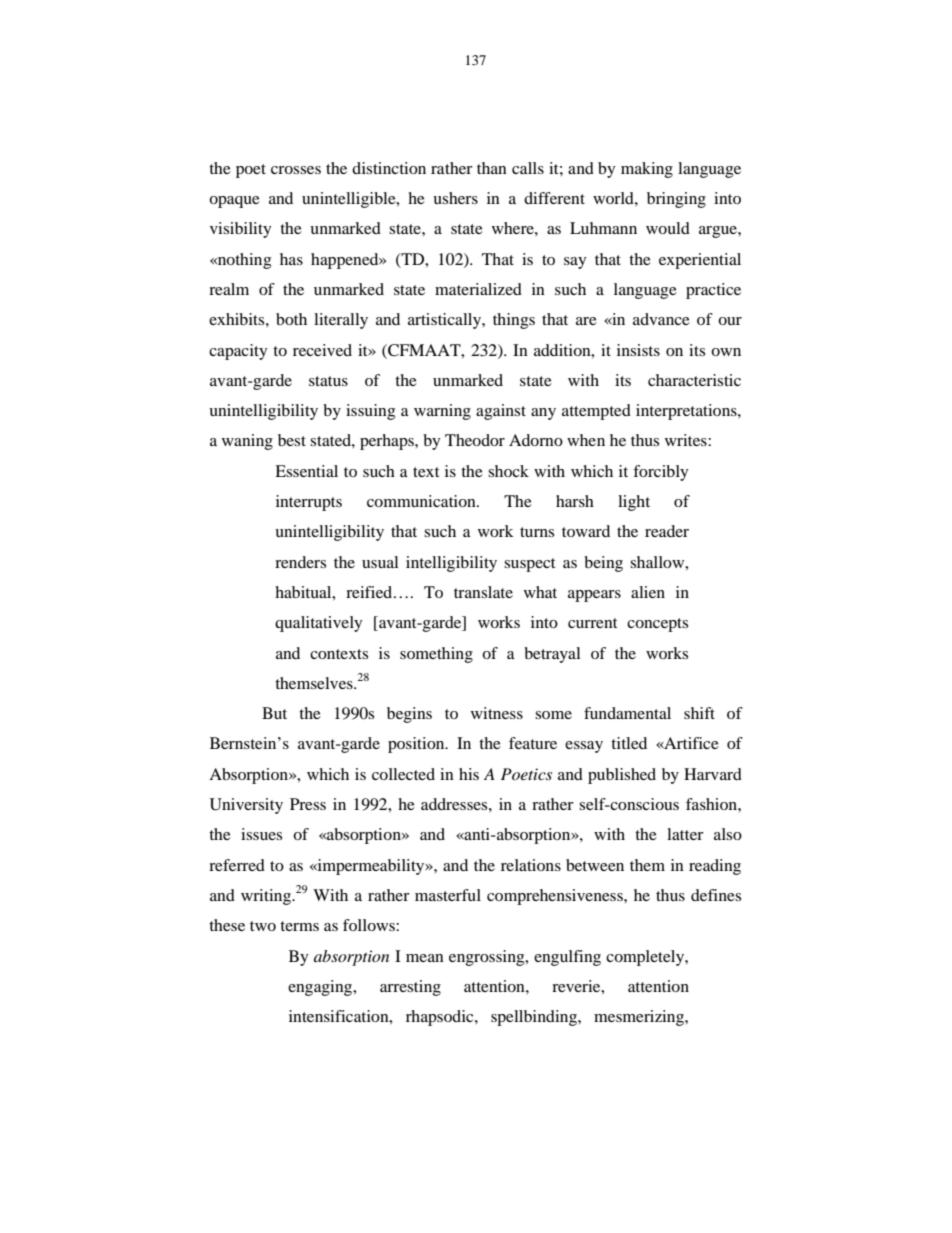 The height and width of the image is (1233, 952). I want to click on terms, so click(299, 926).
